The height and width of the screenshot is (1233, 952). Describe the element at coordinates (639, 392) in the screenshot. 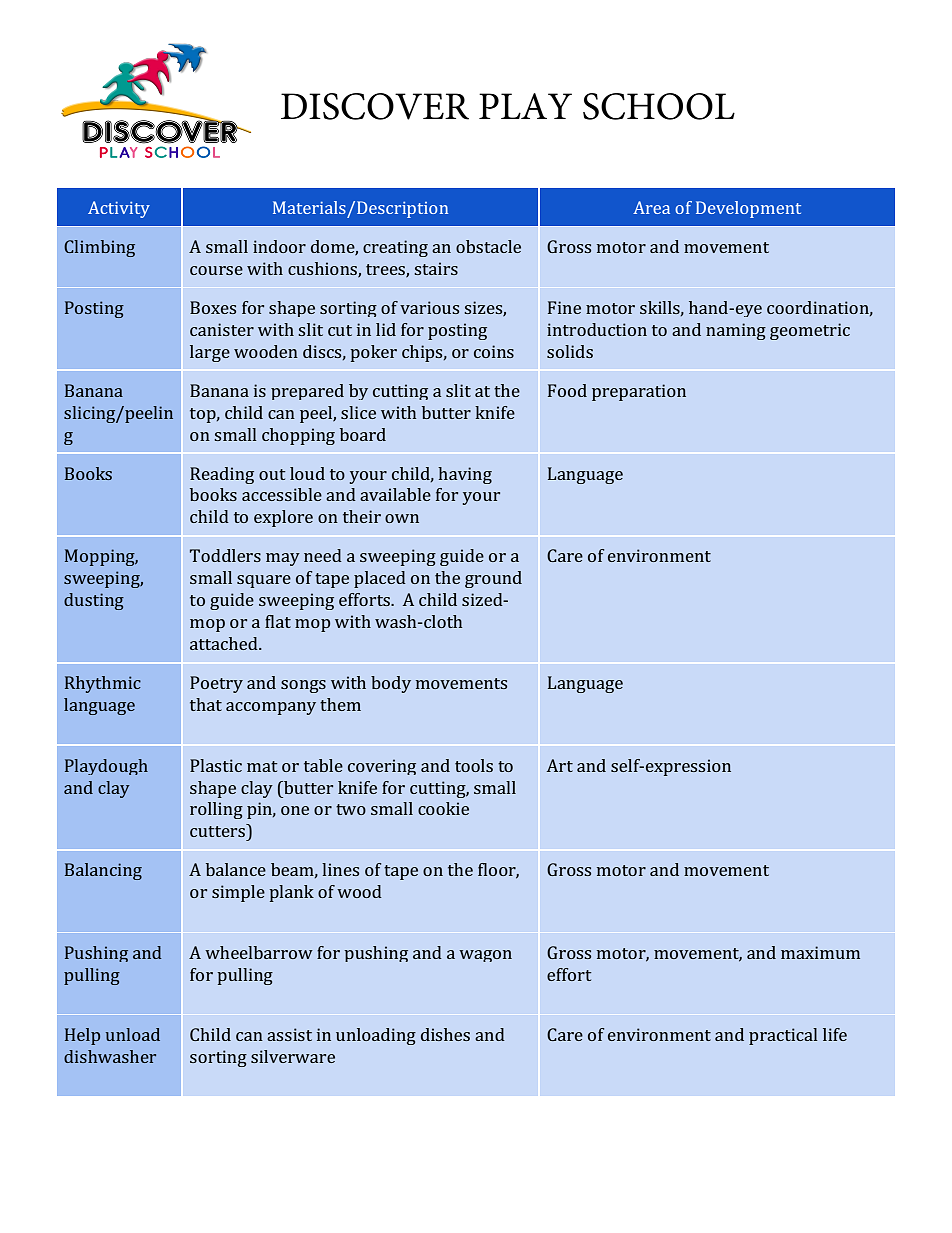

I see `preparation` at that location.
